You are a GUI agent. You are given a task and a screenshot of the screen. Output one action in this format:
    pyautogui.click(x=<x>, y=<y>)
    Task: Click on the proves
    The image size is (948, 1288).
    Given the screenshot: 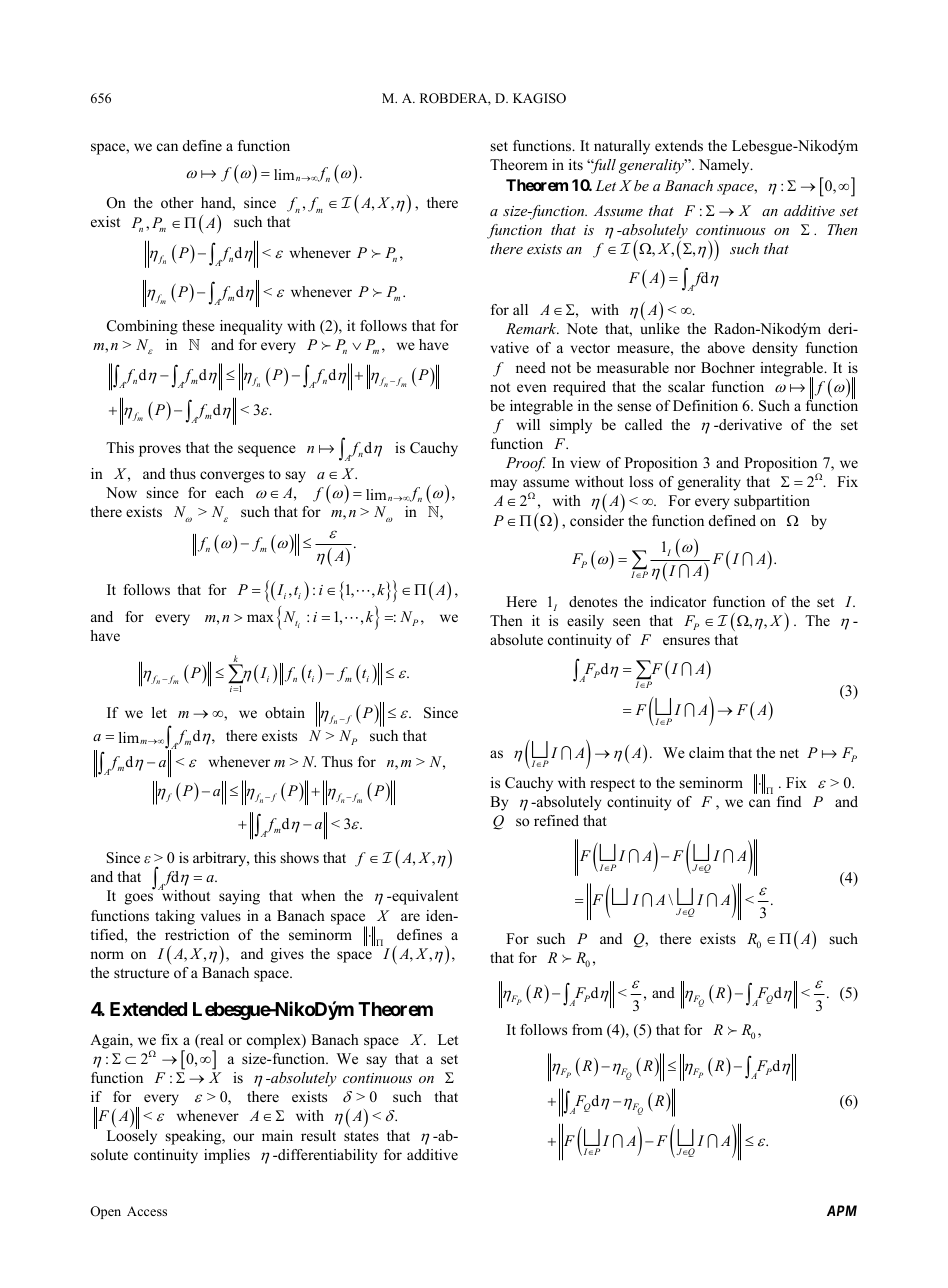 What is the action you would take?
    pyautogui.click(x=160, y=451)
